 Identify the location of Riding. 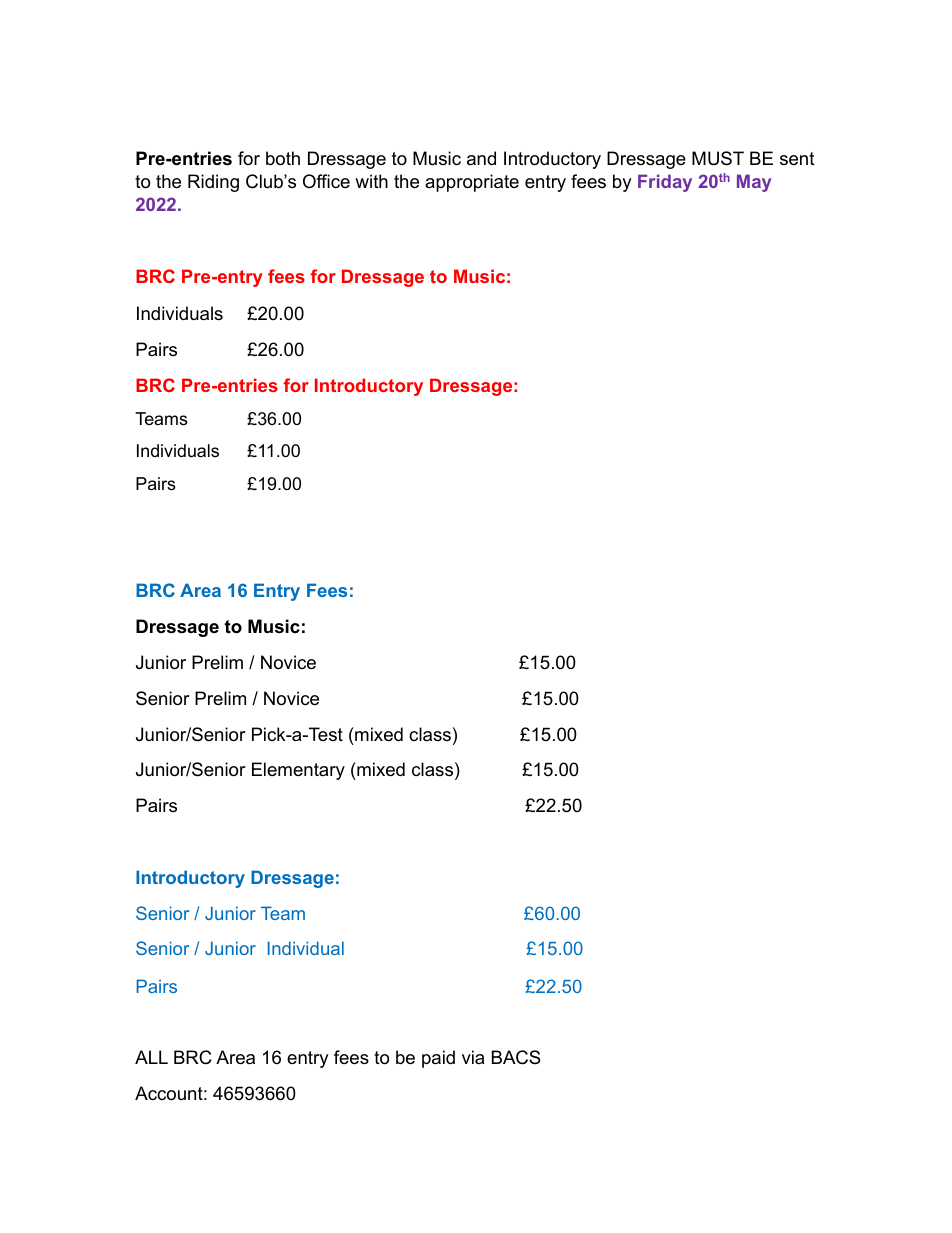
(213, 183).
